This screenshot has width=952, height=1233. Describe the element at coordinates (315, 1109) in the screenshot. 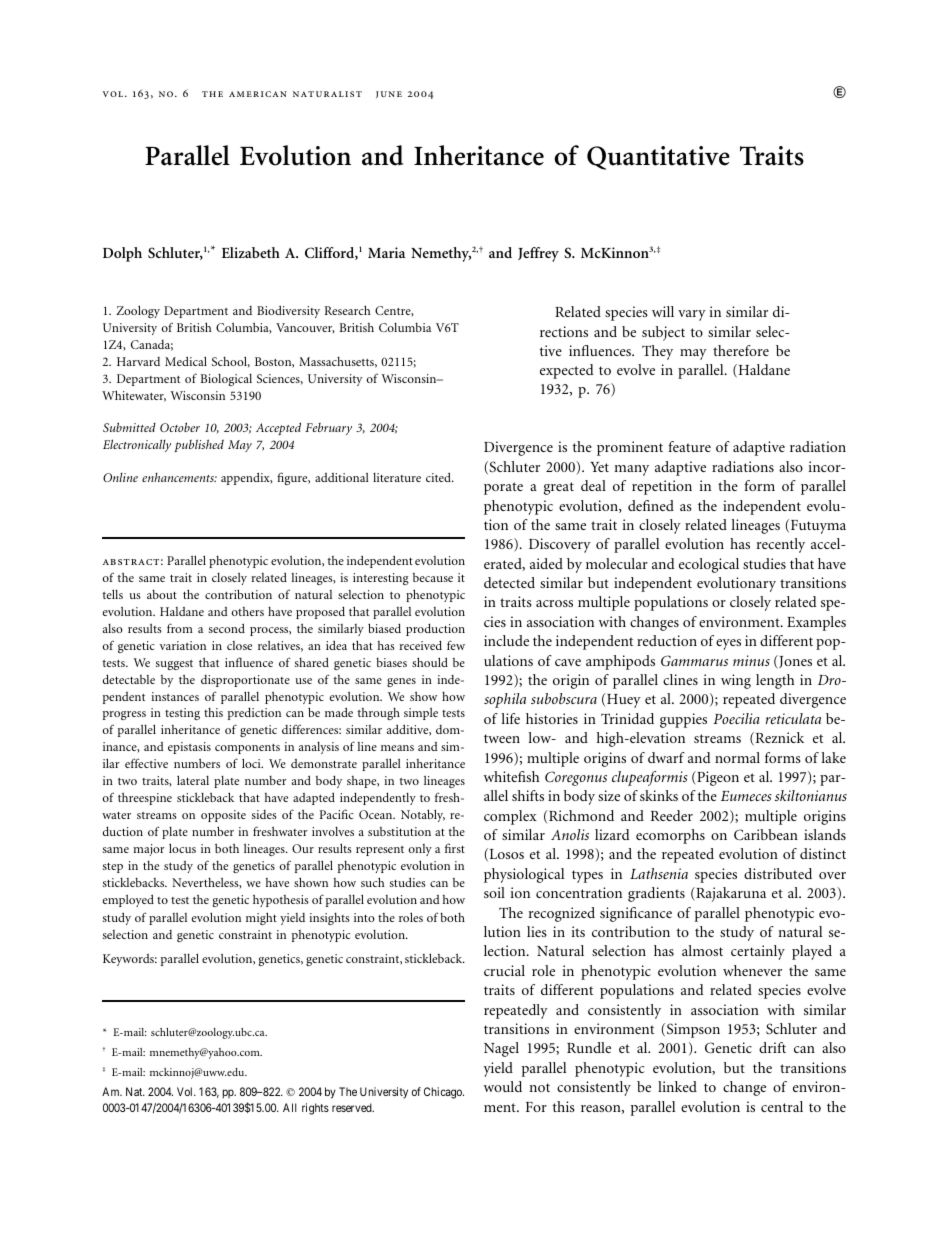

I see `rights` at that location.
